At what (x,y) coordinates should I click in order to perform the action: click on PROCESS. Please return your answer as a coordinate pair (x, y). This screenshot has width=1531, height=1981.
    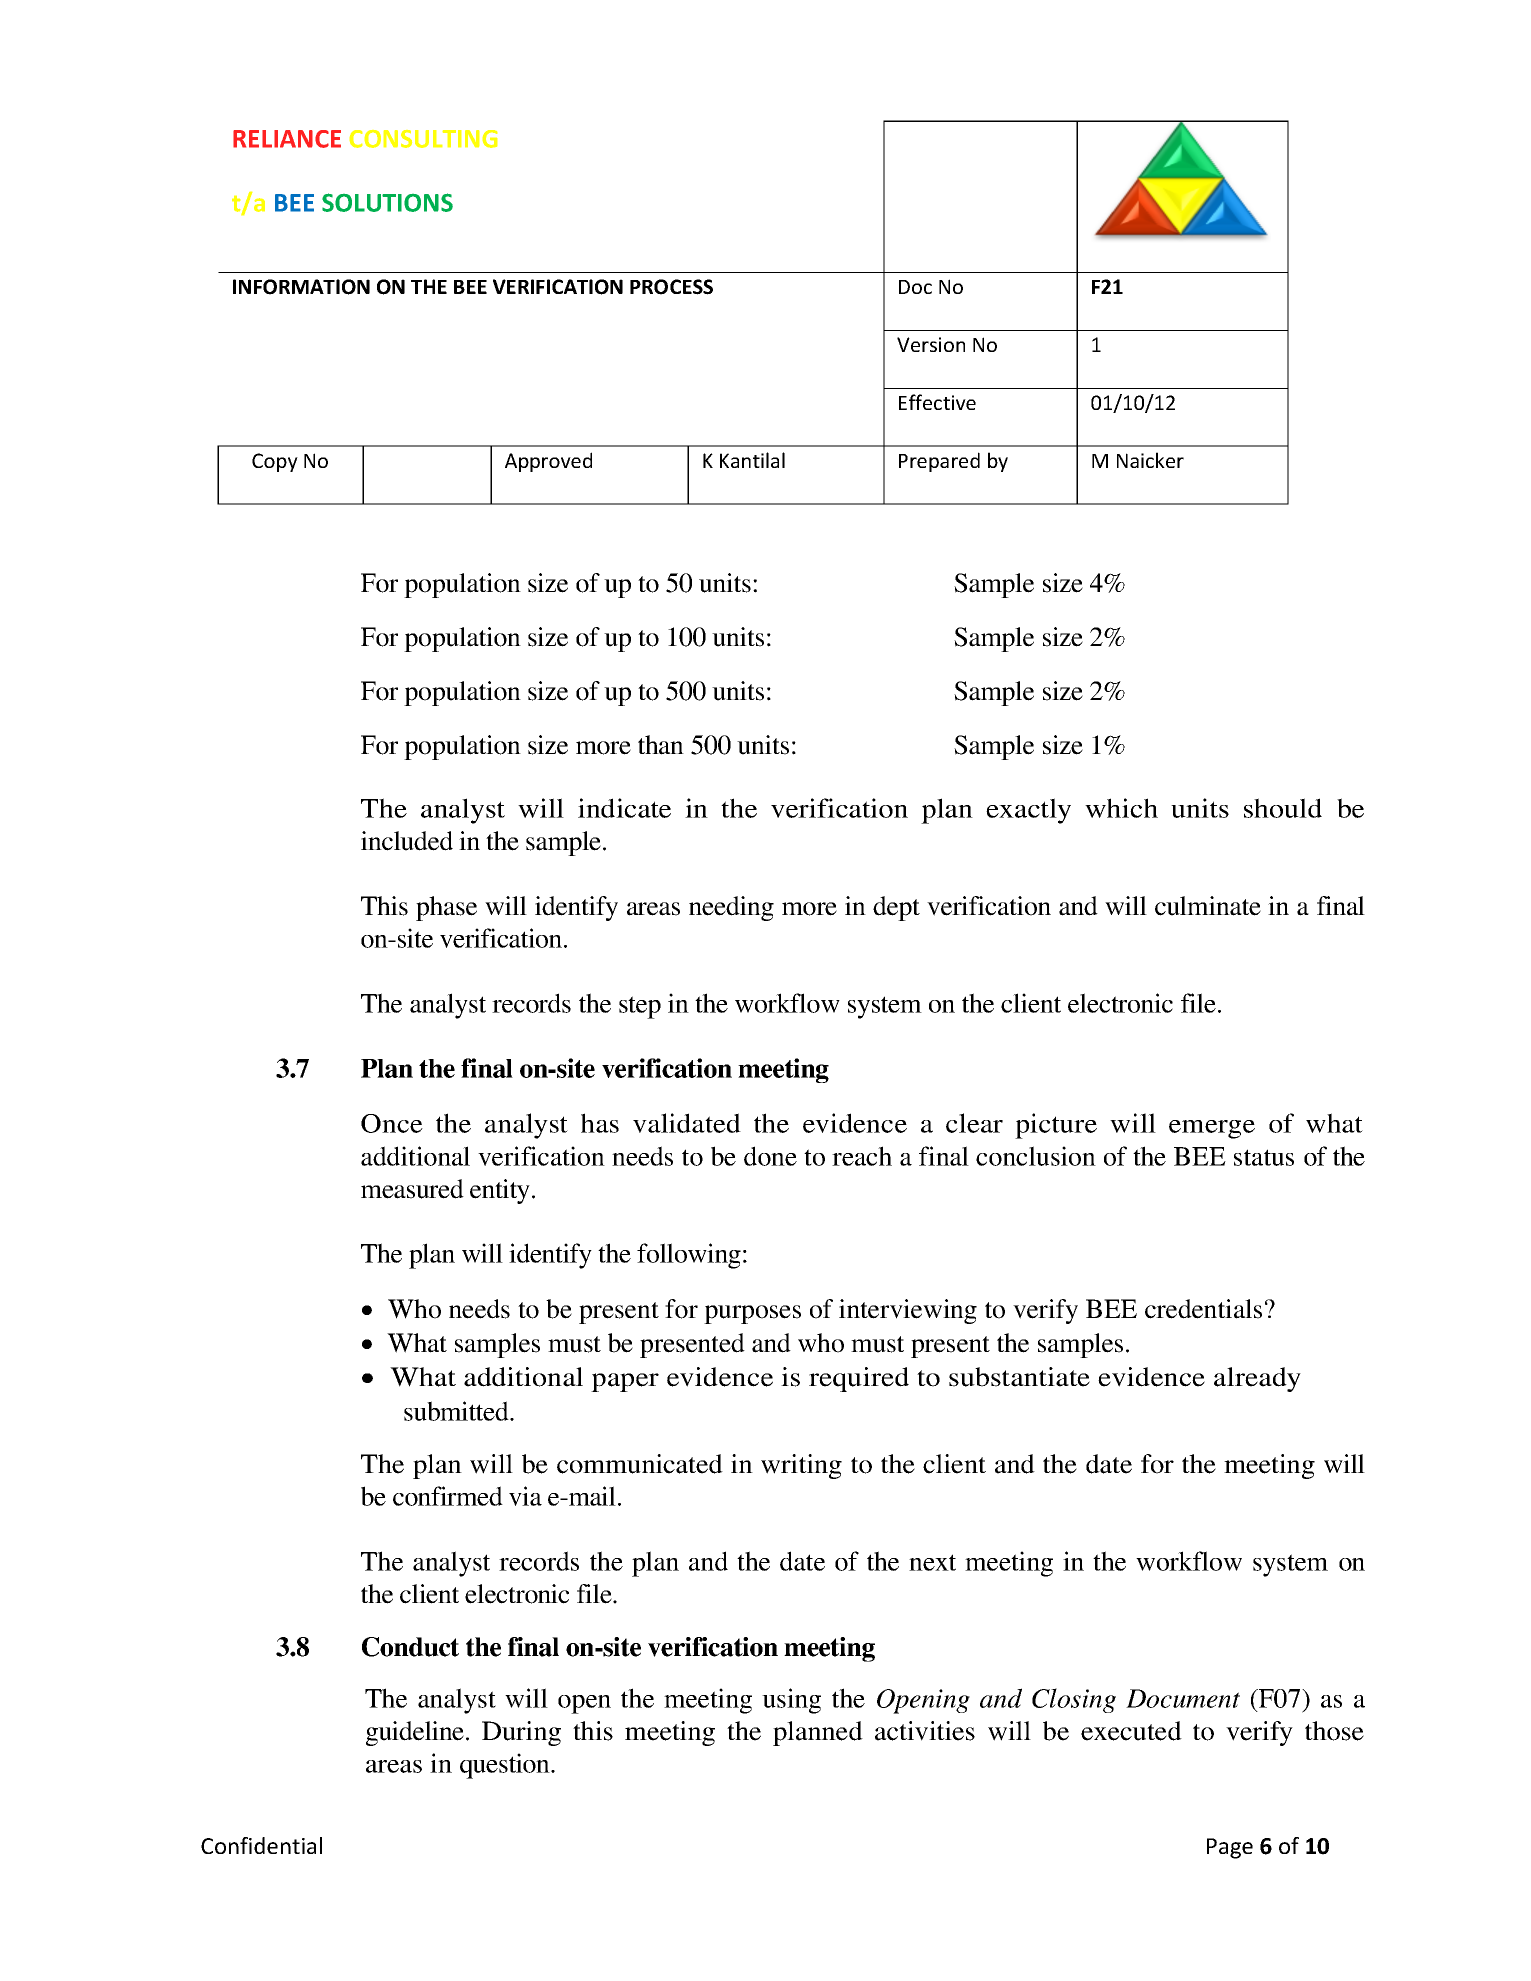
    Looking at the image, I should click on (671, 287).
